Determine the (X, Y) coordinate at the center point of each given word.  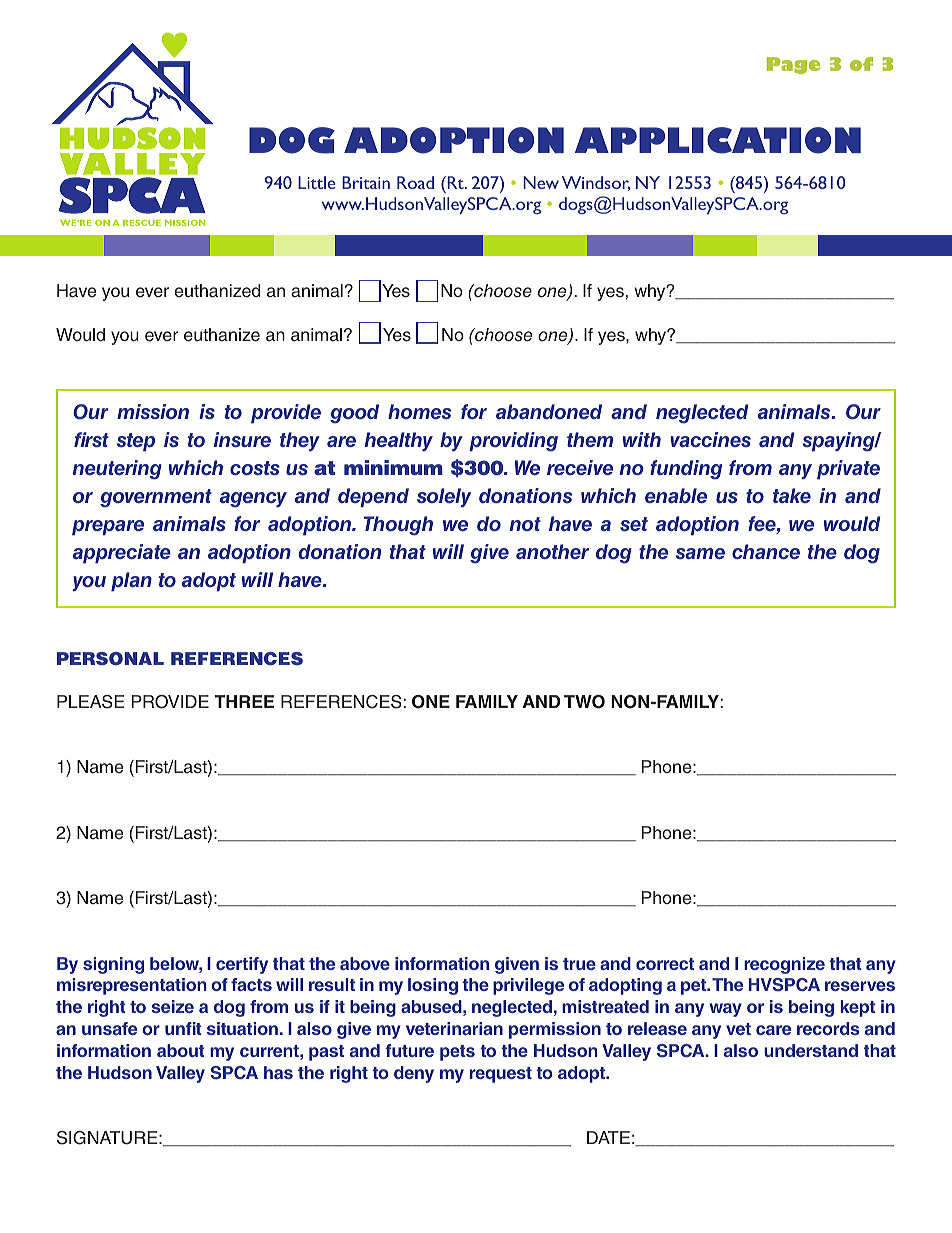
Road (415, 182)
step (136, 442)
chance (766, 552)
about (181, 1050)
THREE (244, 701)
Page (793, 65)
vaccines (710, 440)
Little (316, 182)
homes (419, 412)
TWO (584, 702)
